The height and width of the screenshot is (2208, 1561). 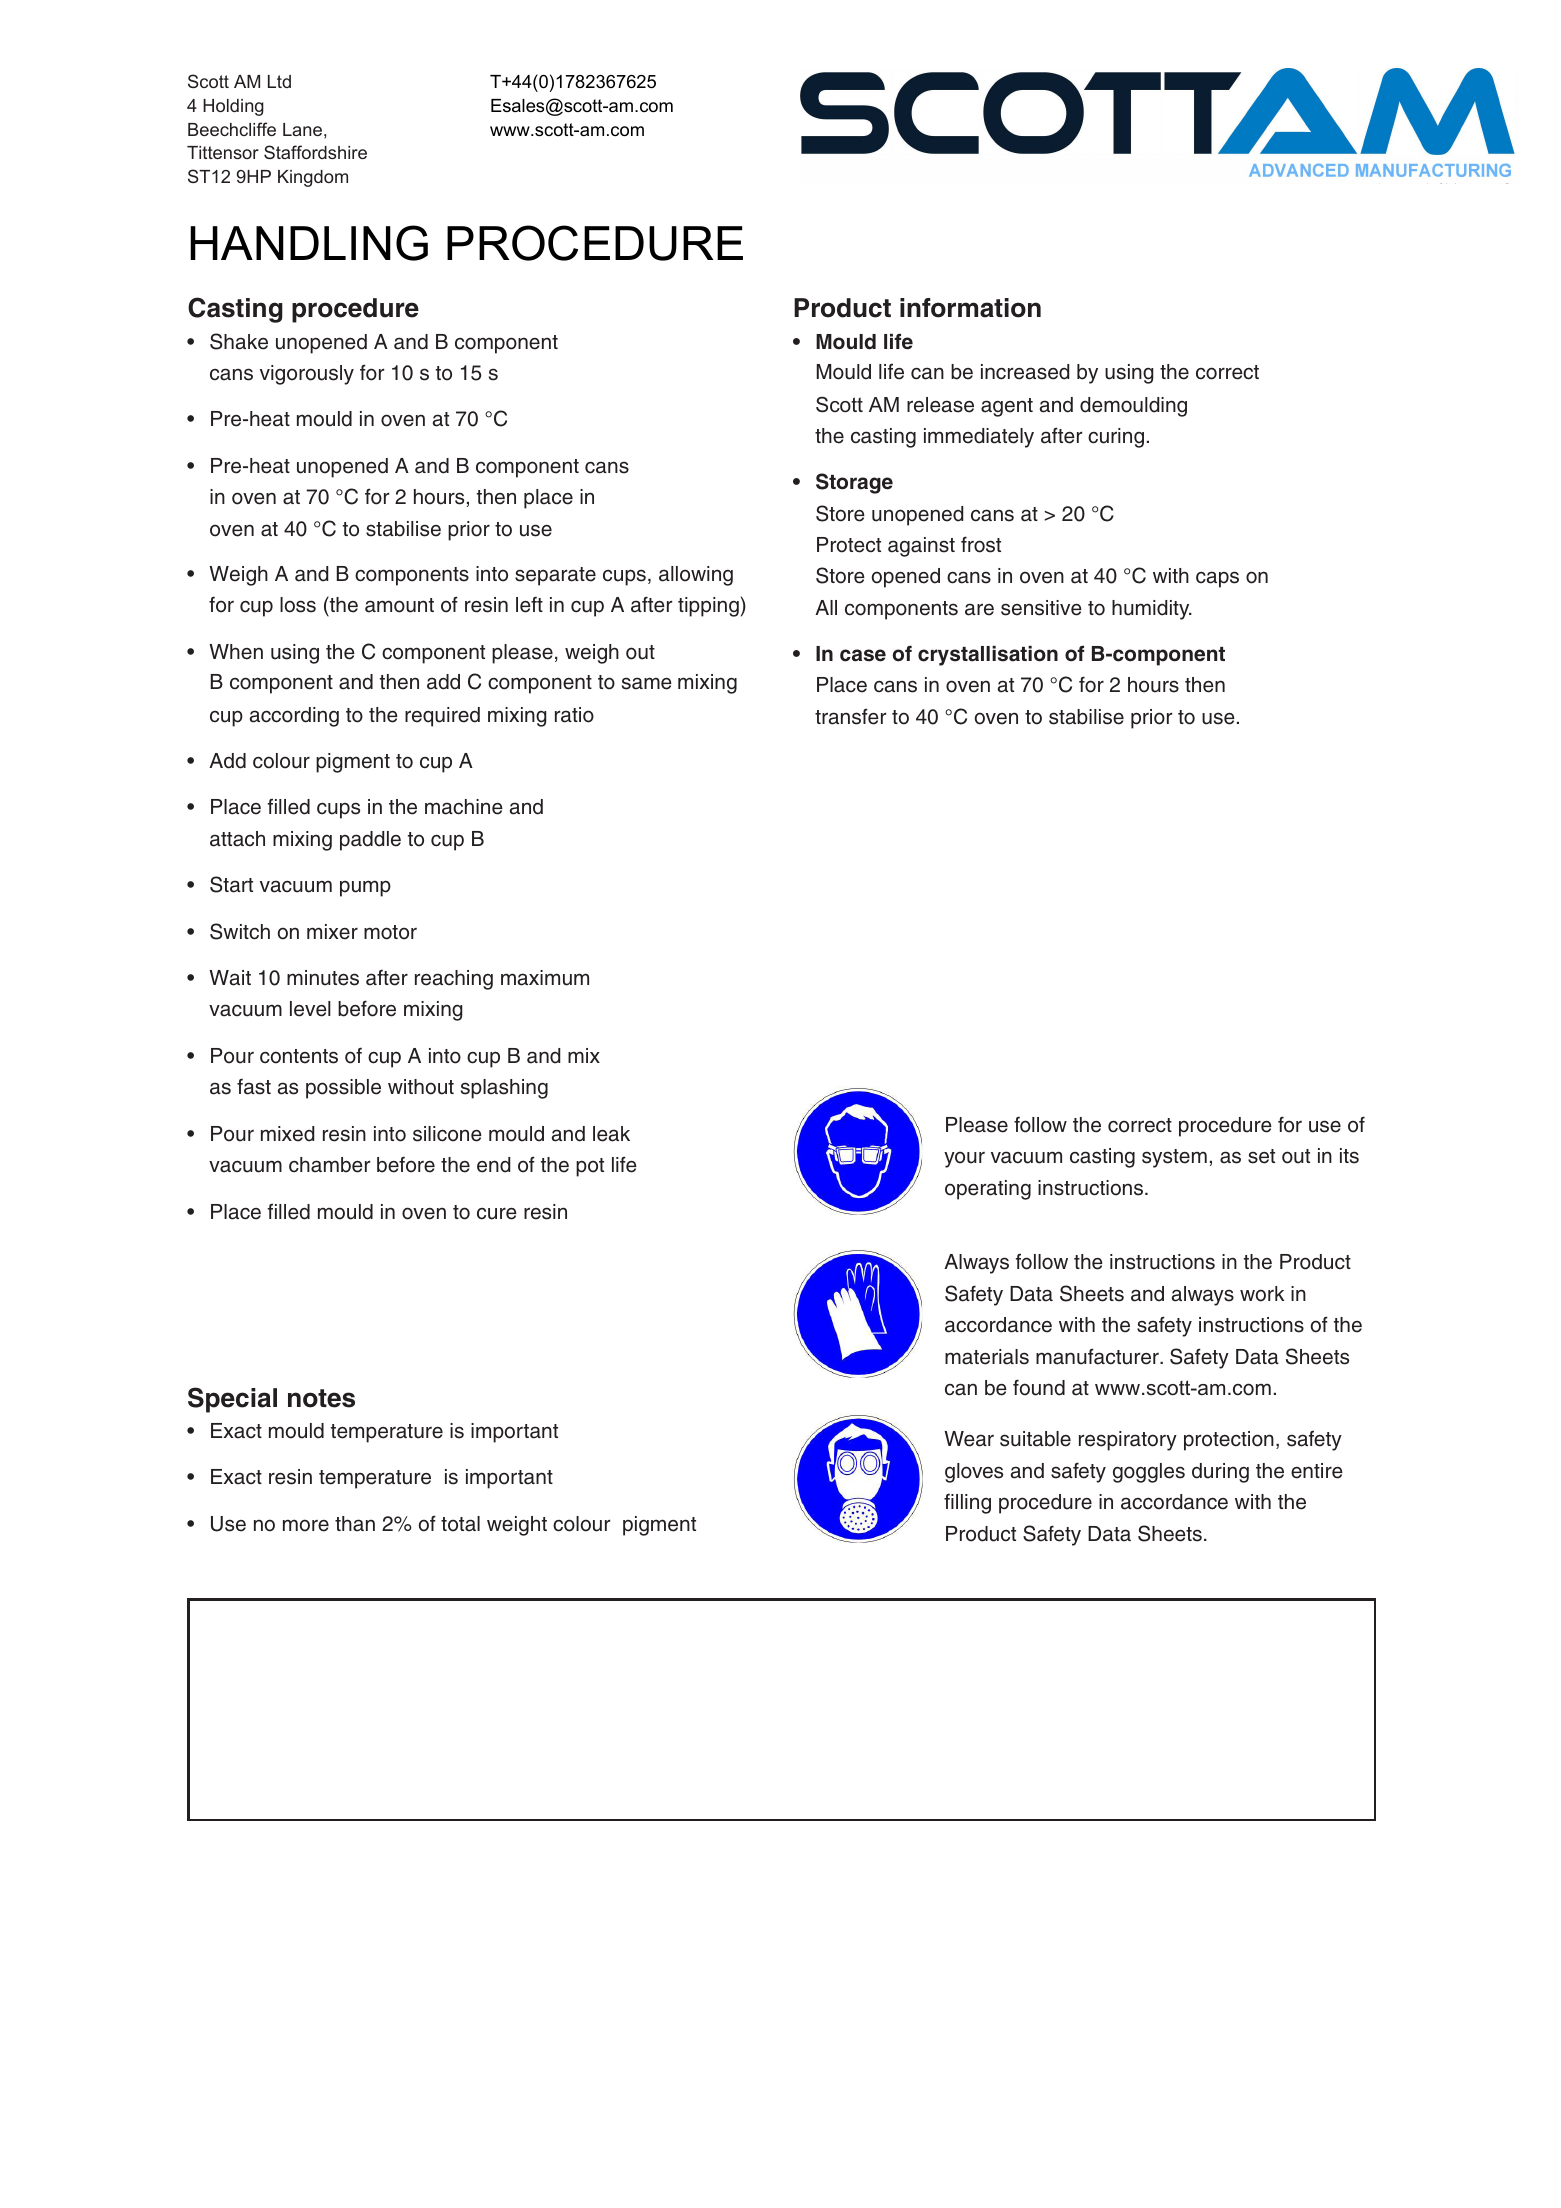 What do you see at coordinates (355, 1524) in the screenshot?
I see `than` at bounding box center [355, 1524].
